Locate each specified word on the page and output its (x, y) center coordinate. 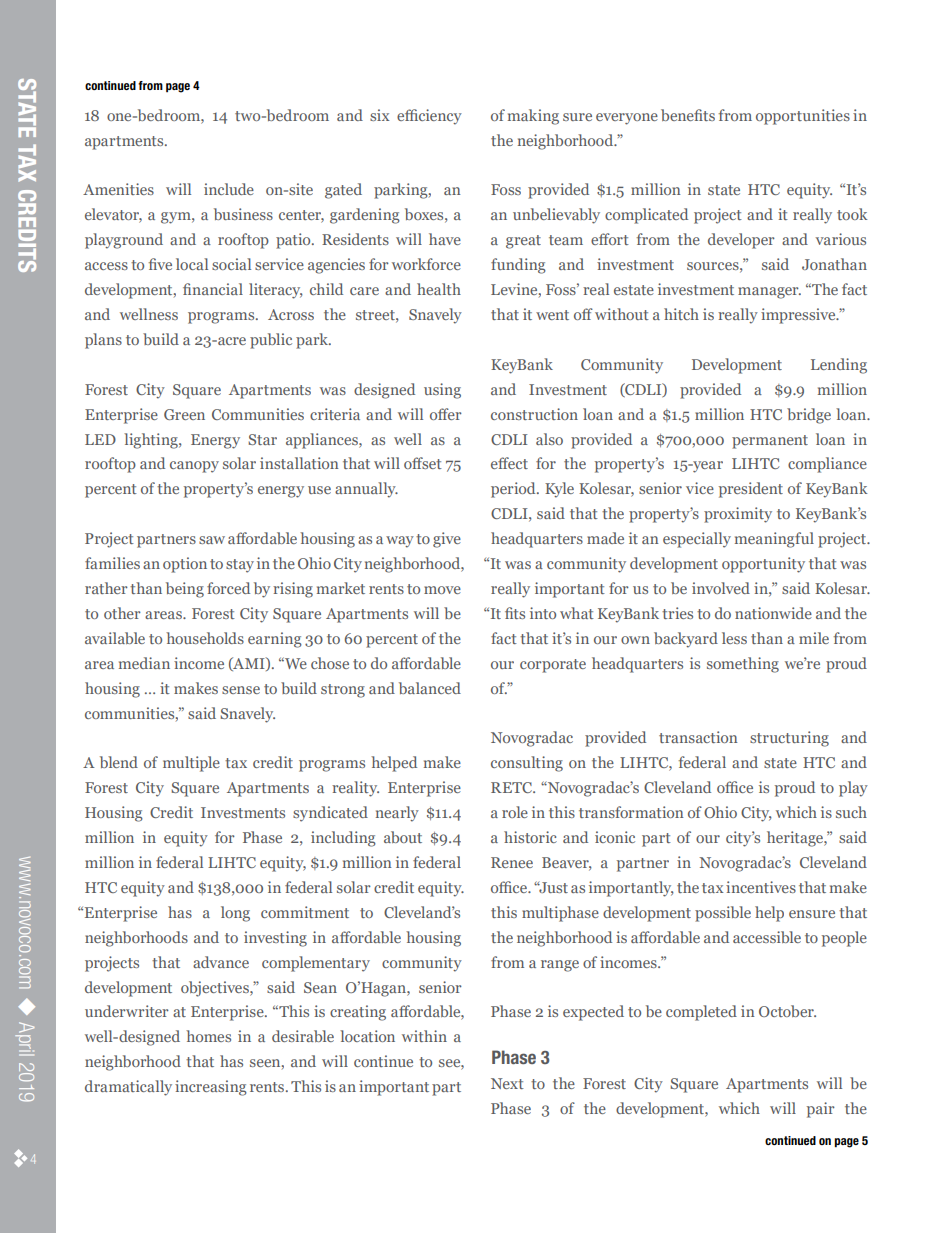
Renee (512, 862)
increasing (211, 1088)
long (235, 914)
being (185, 590)
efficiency (429, 117)
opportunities (803, 117)
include (229, 189)
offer (446, 414)
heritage (796, 839)
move (442, 590)
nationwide (773, 613)
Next (507, 1083)
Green (184, 414)
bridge (809, 416)
